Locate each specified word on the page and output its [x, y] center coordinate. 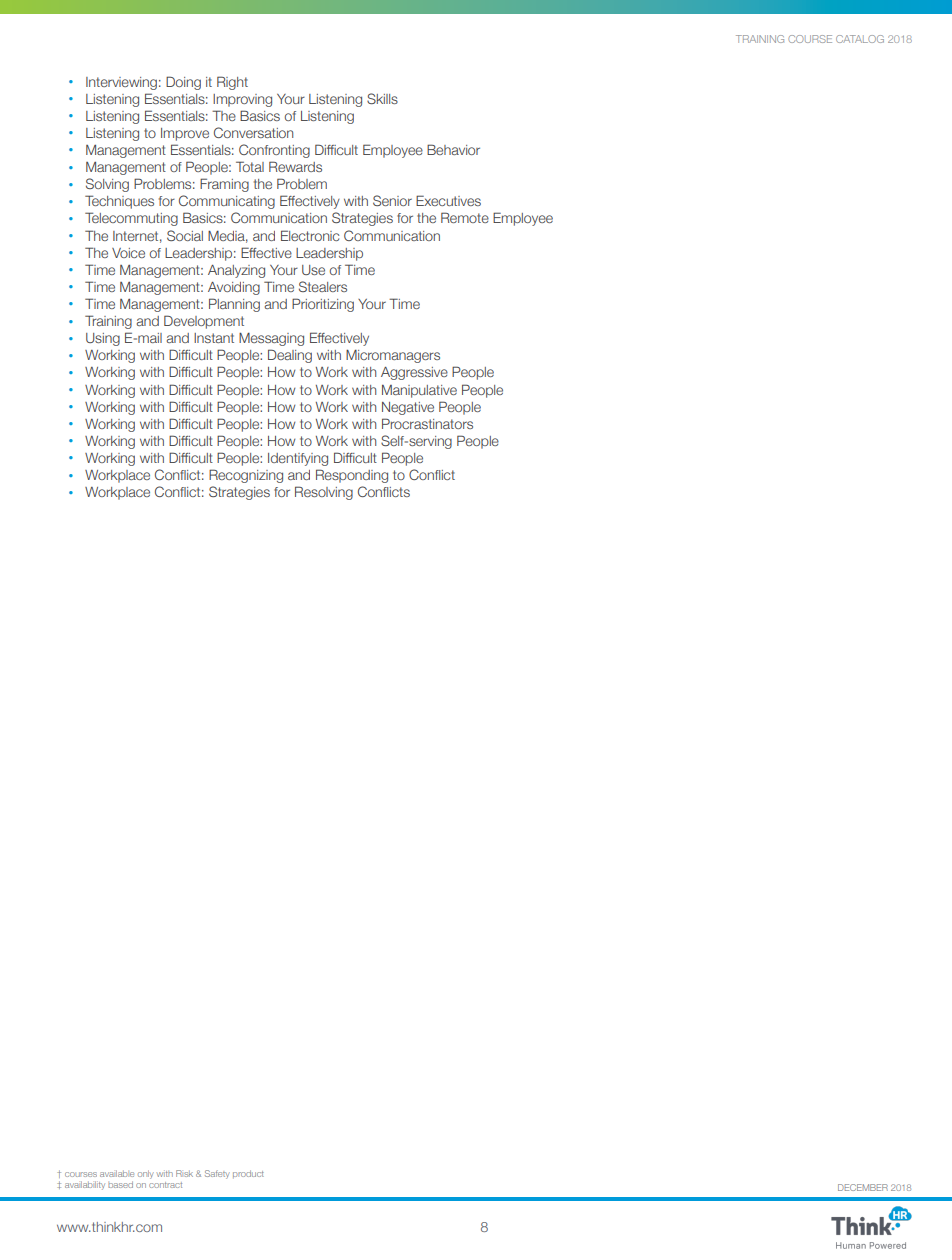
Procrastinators [427, 423]
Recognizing [246, 476]
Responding [352, 476]
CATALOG [860, 39]
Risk [184, 1173]
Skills [382, 98]
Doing [183, 83]
